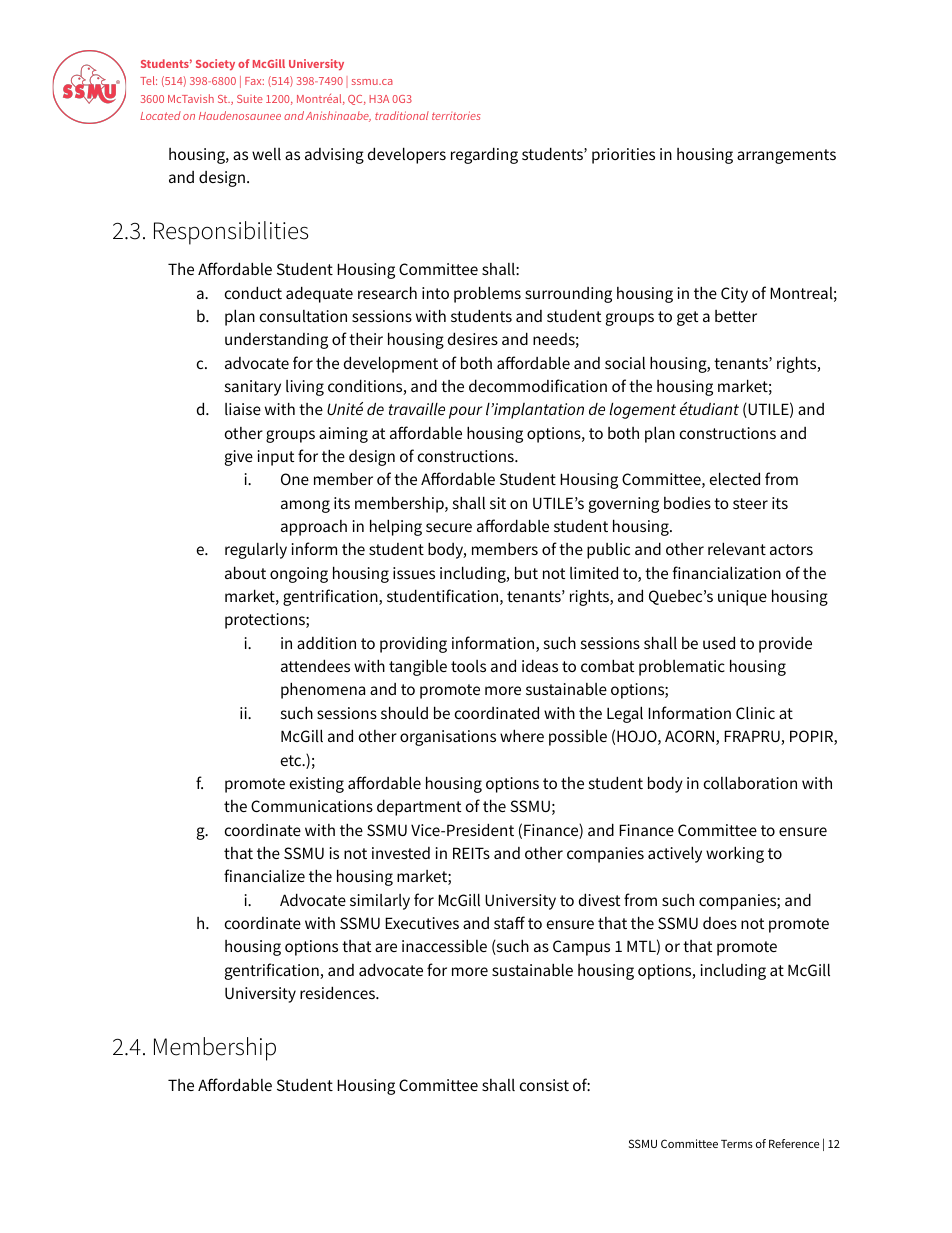 The height and width of the image is (1233, 952). What do you see at coordinates (786, 156) in the image?
I see `arrangements` at bounding box center [786, 156].
